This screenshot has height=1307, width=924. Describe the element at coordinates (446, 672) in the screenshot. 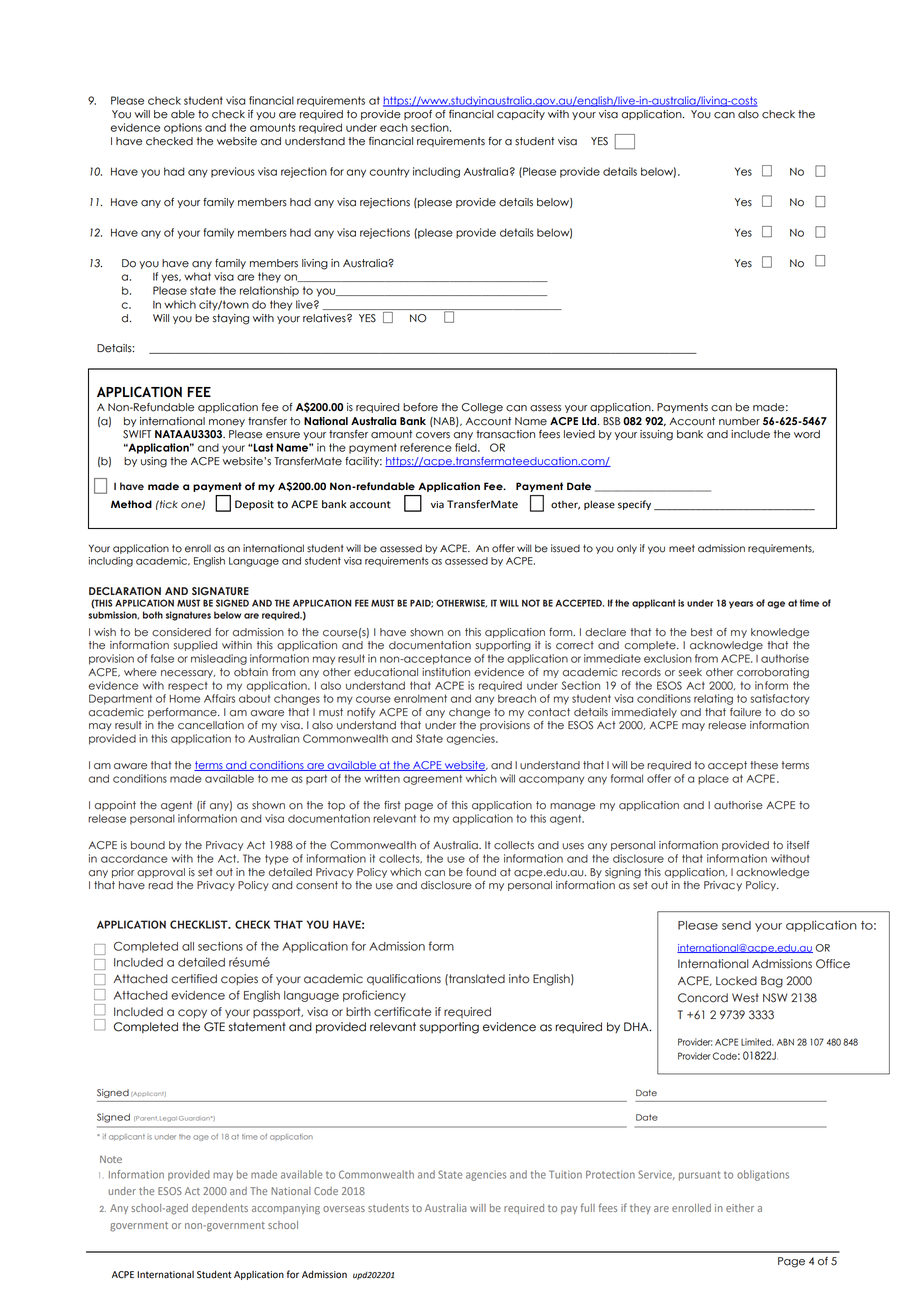

I see `institution` at that location.
